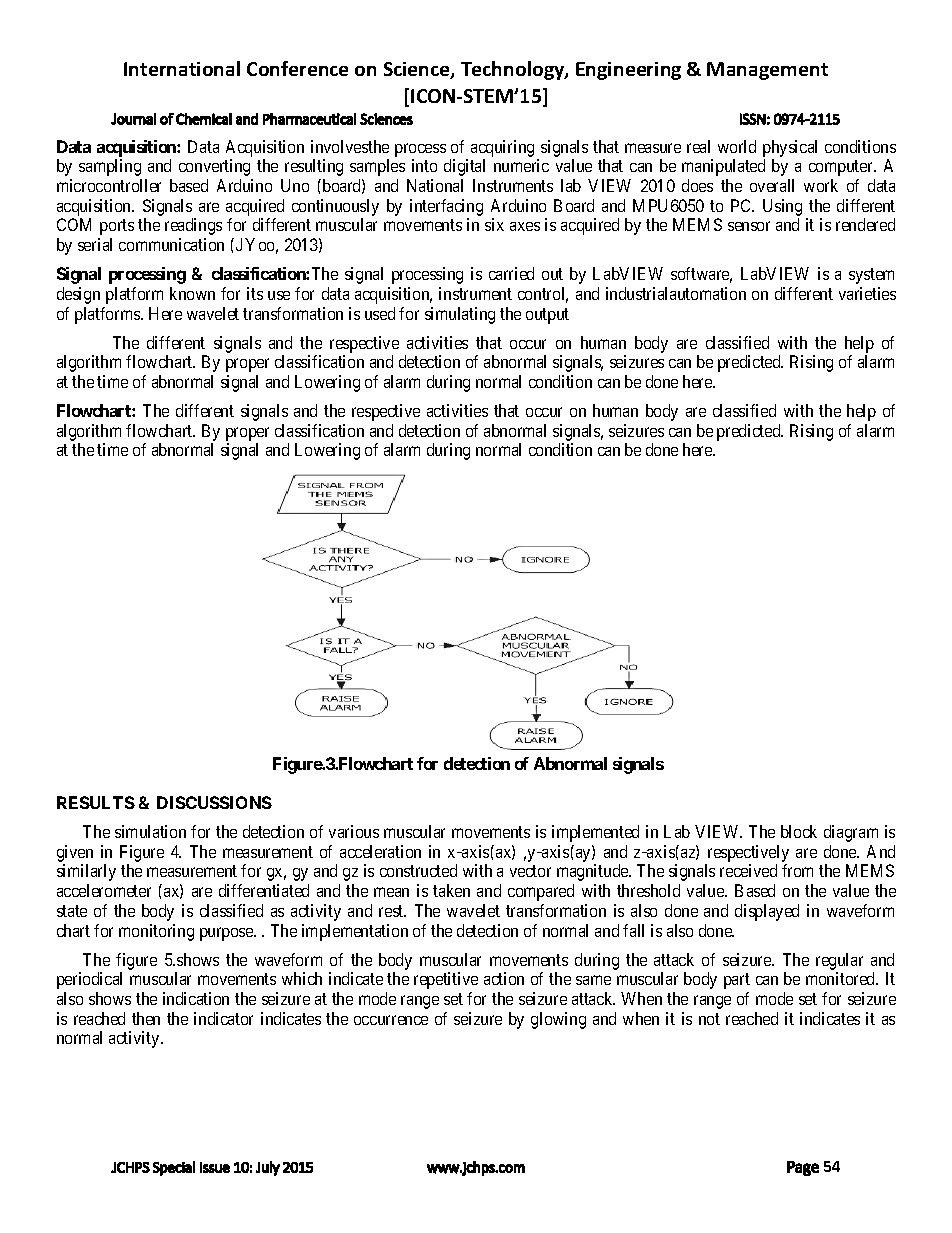  I want to click on glowing, so click(558, 1020).
